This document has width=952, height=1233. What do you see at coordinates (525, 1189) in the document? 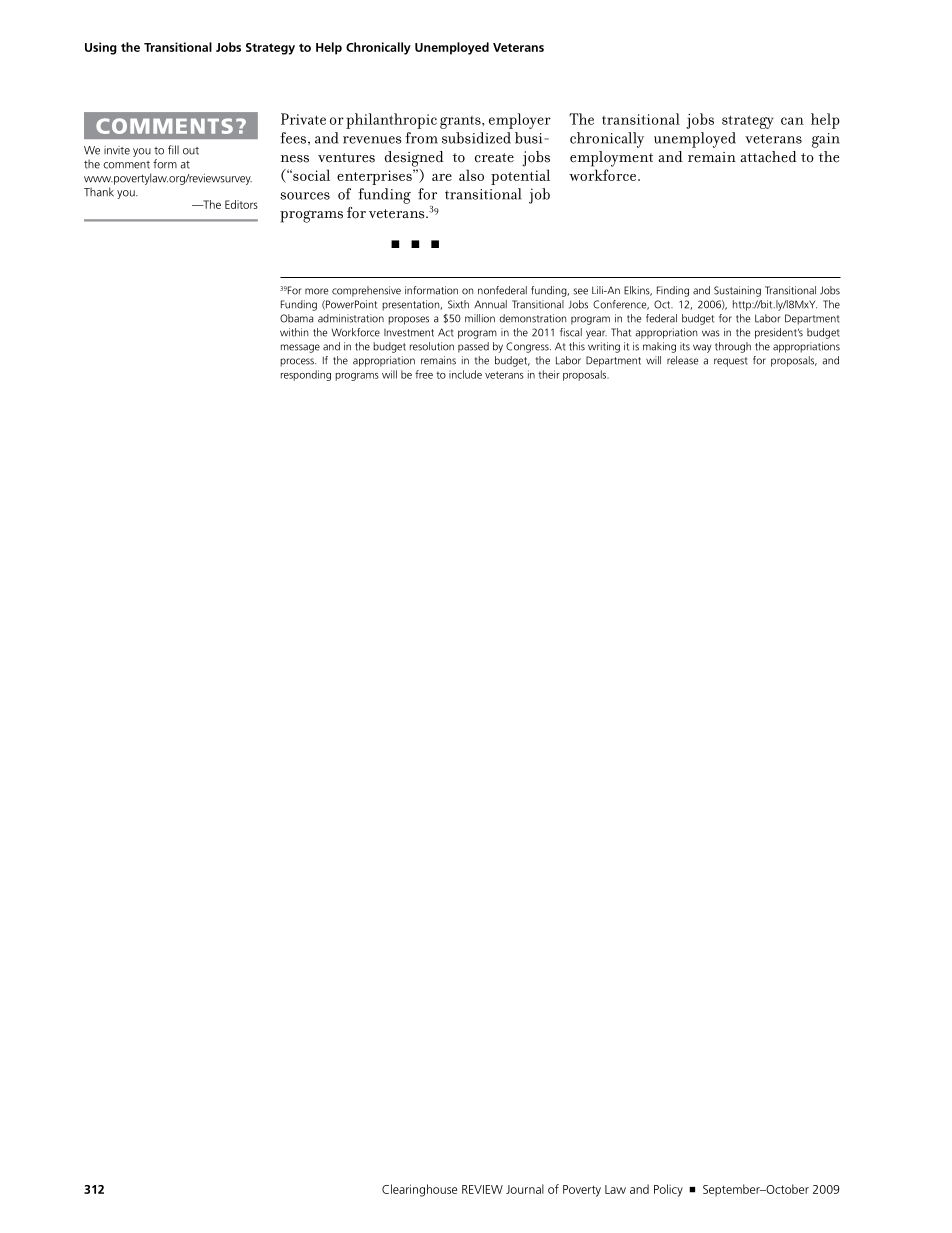
I see `Journal` at bounding box center [525, 1189].
